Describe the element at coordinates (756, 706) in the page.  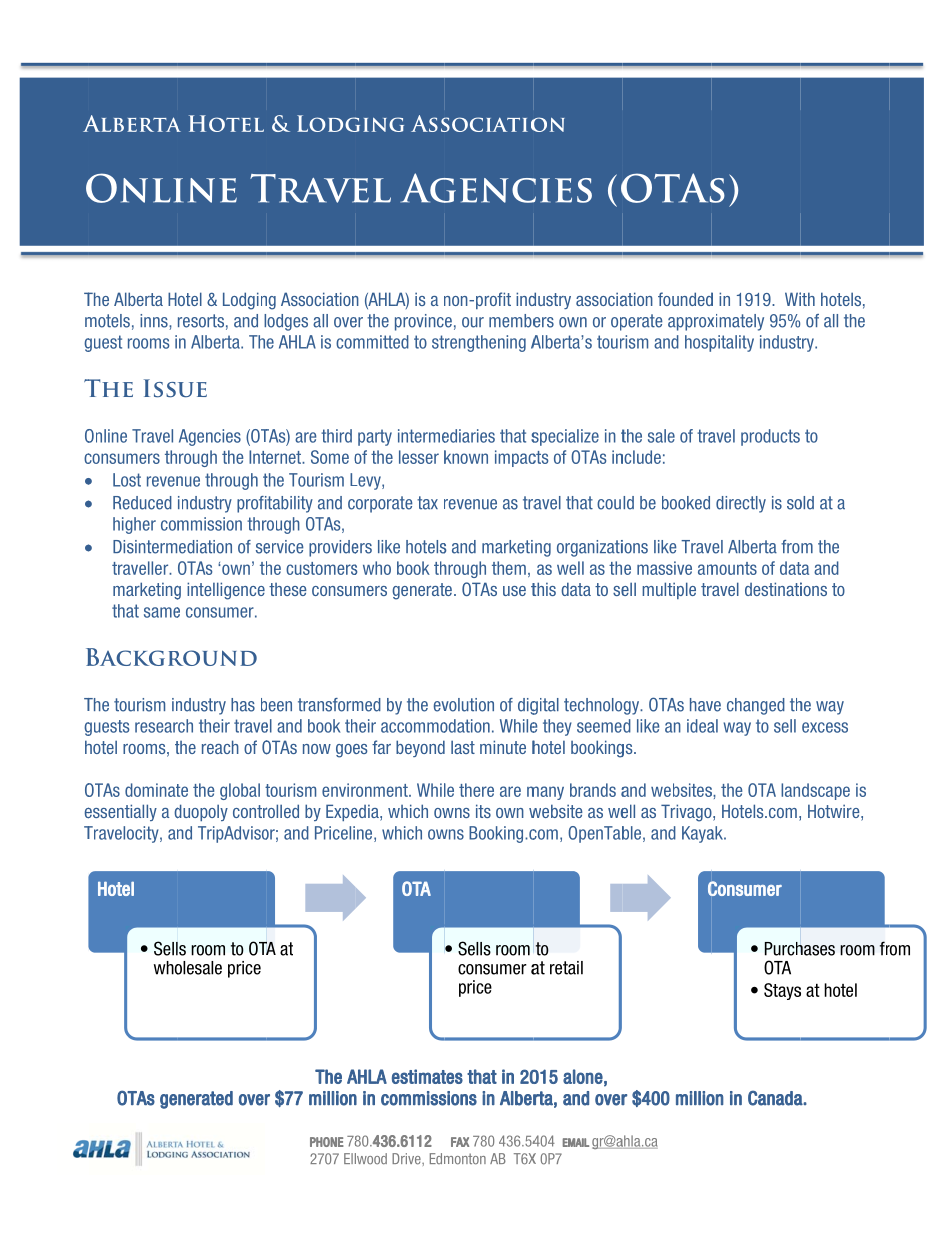
I see `changed` at that location.
